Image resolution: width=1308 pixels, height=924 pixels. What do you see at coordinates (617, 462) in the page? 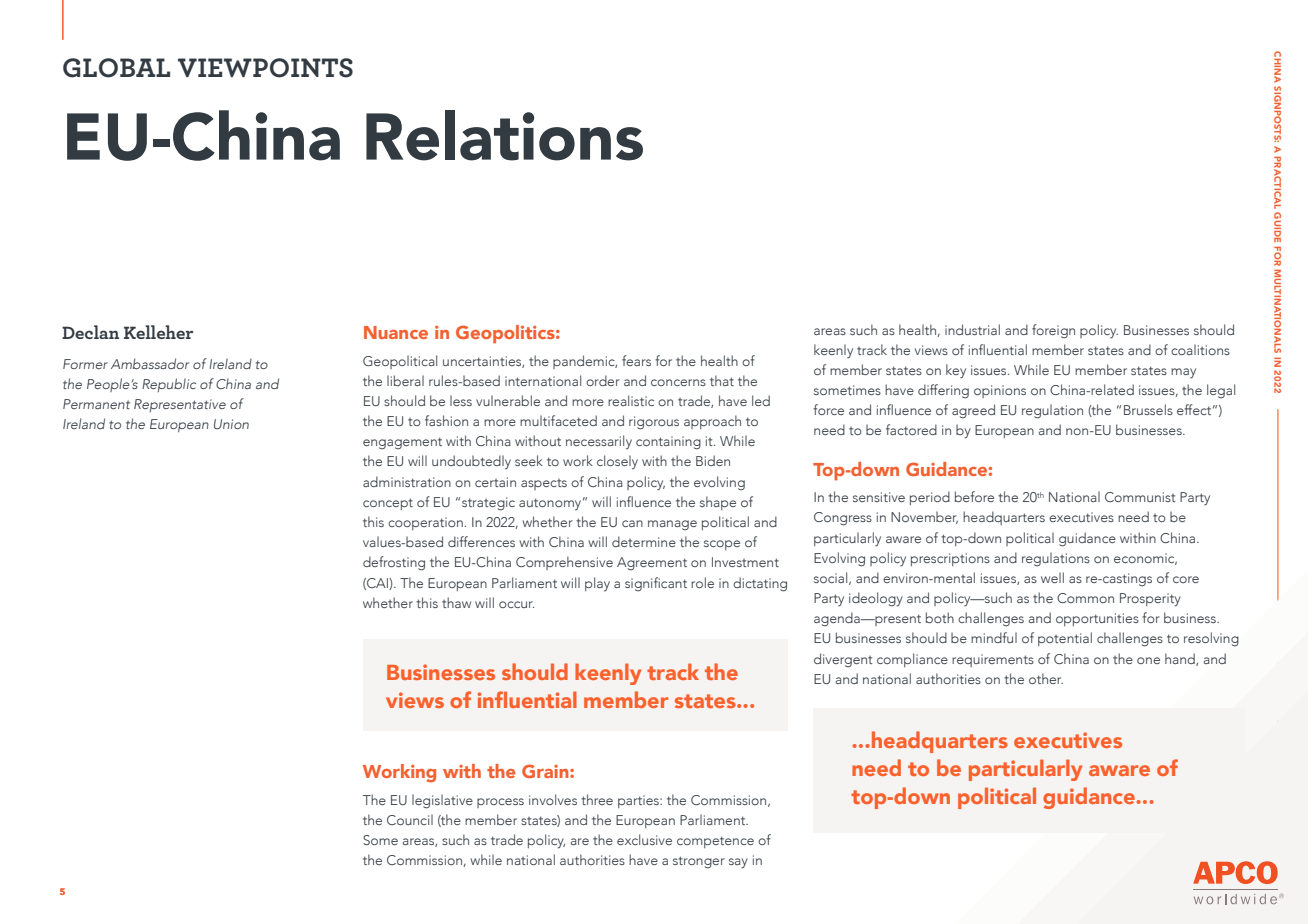
I see `closely` at bounding box center [617, 462].
